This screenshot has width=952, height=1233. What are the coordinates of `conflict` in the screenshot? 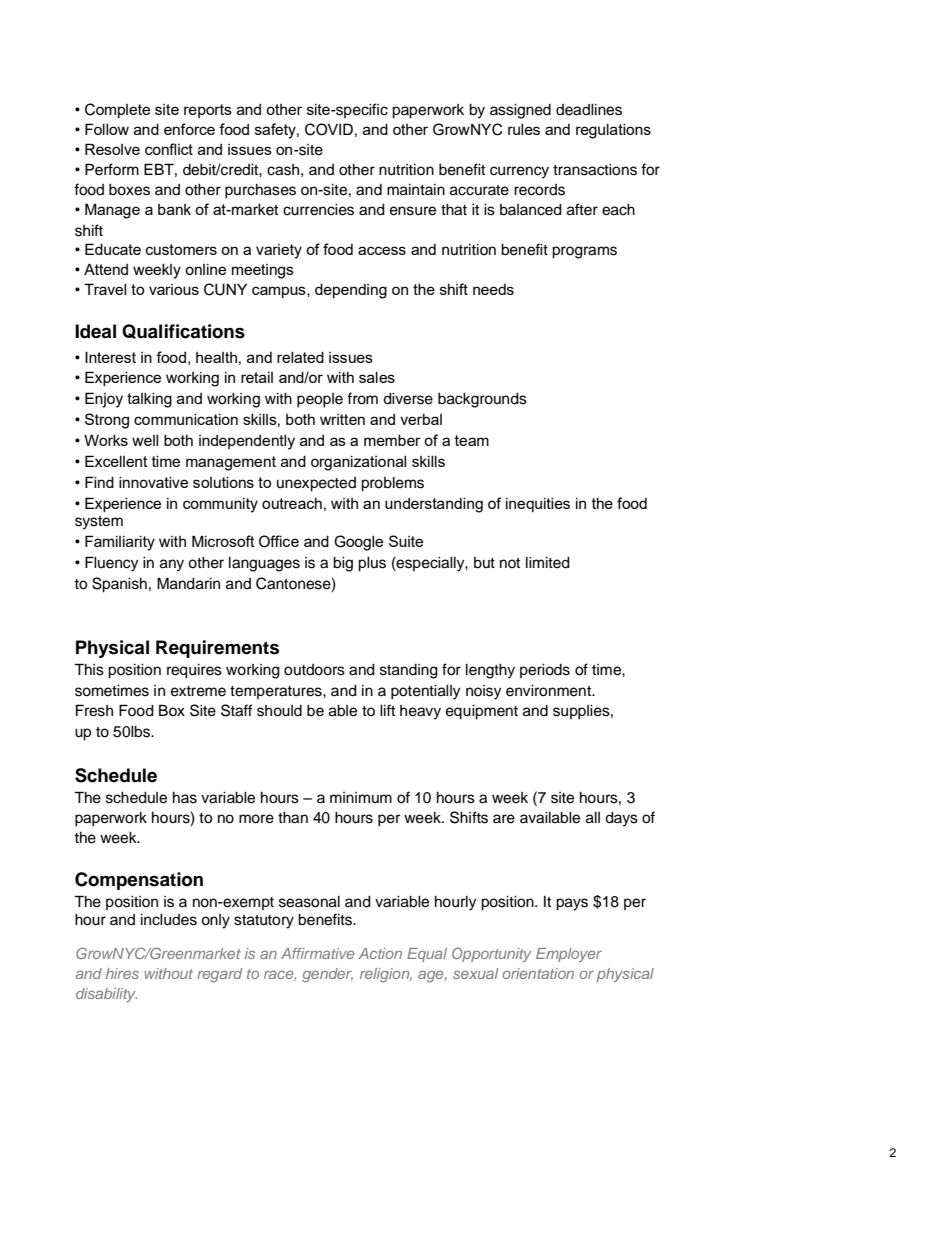 It's located at (169, 149).
